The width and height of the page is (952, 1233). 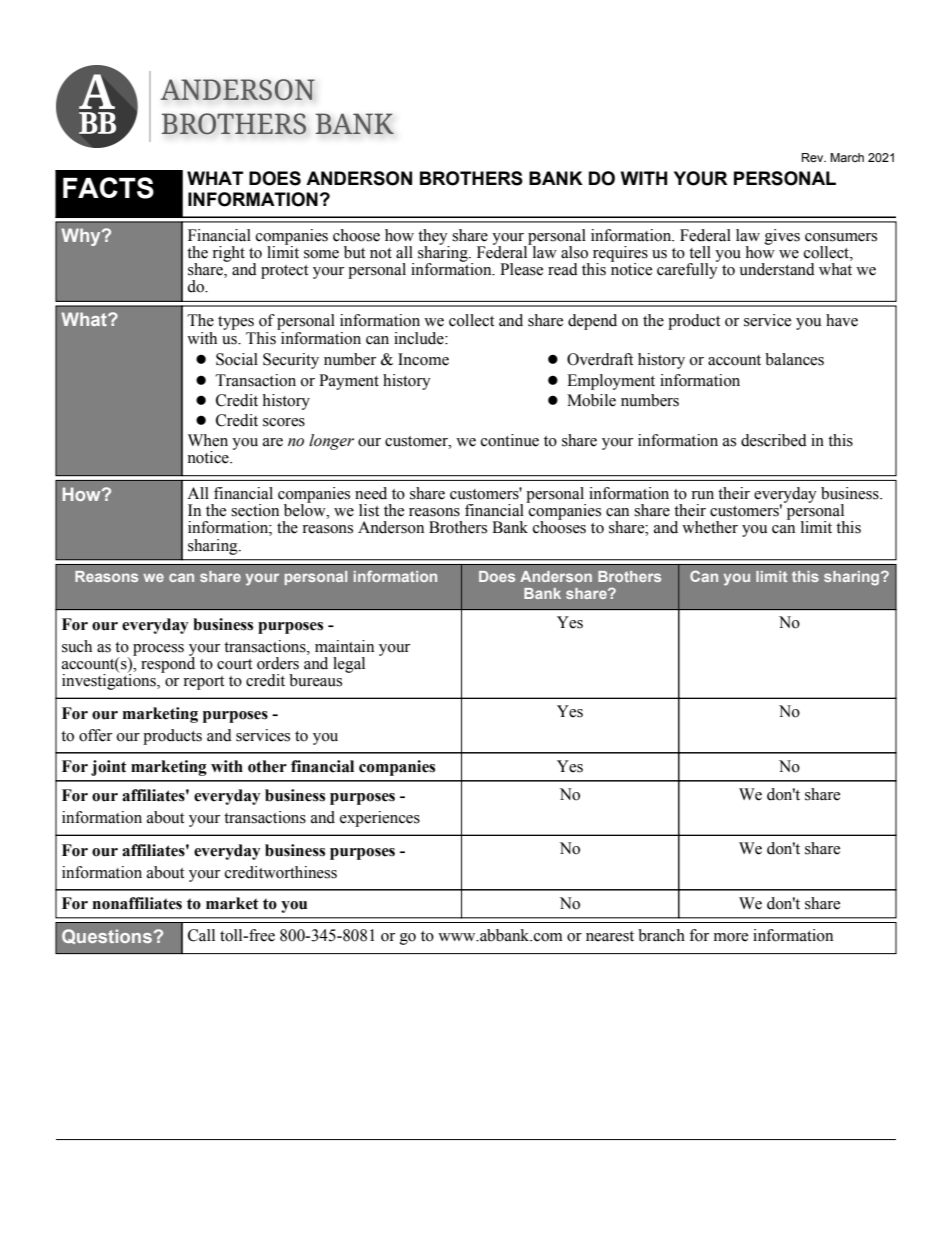 What do you see at coordinates (95, 735) in the page?
I see `offer` at bounding box center [95, 735].
